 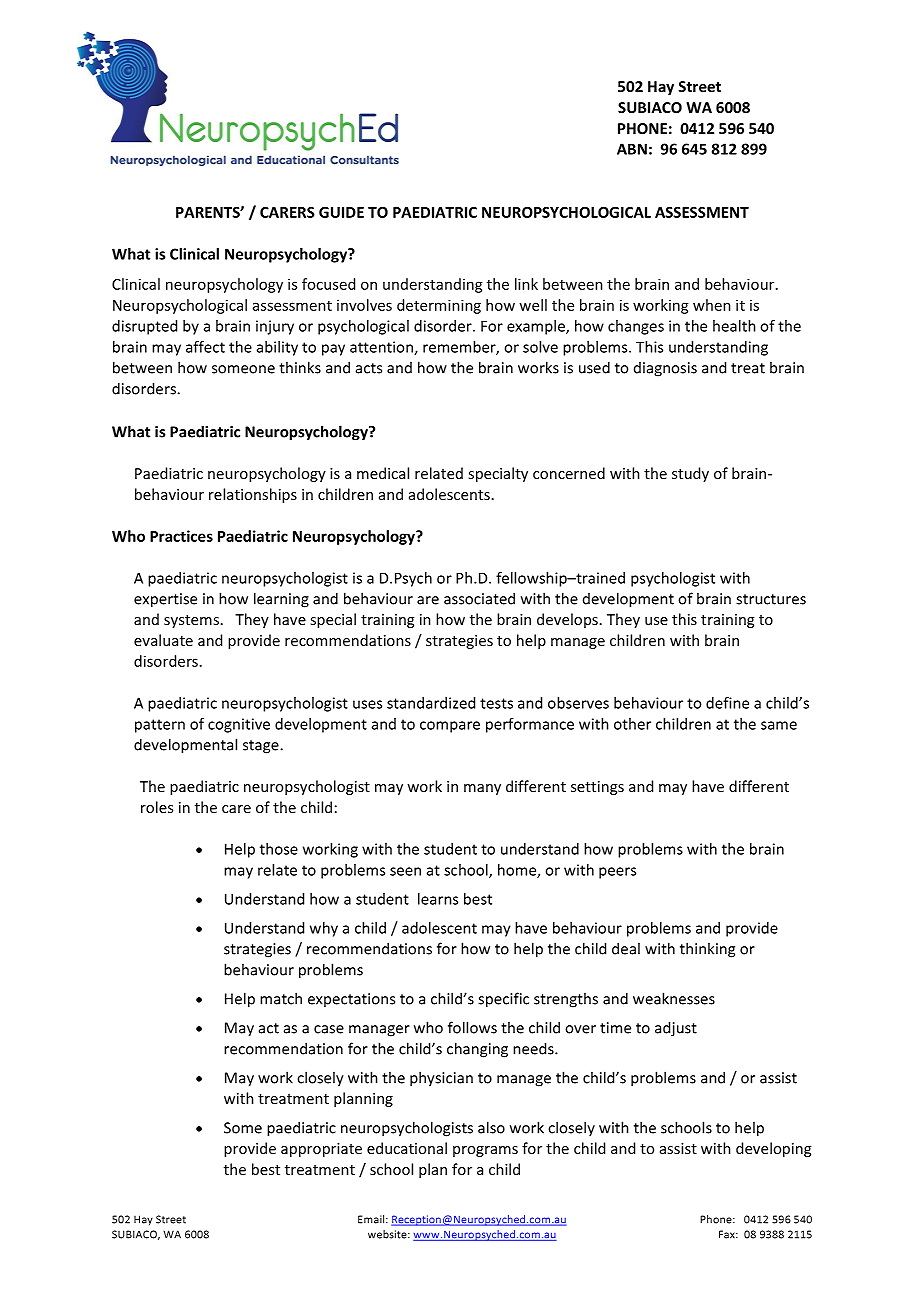 What do you see at coordinates (479, 598) in the screenshot?
I see `associated` at bounding box center [479, 598].
